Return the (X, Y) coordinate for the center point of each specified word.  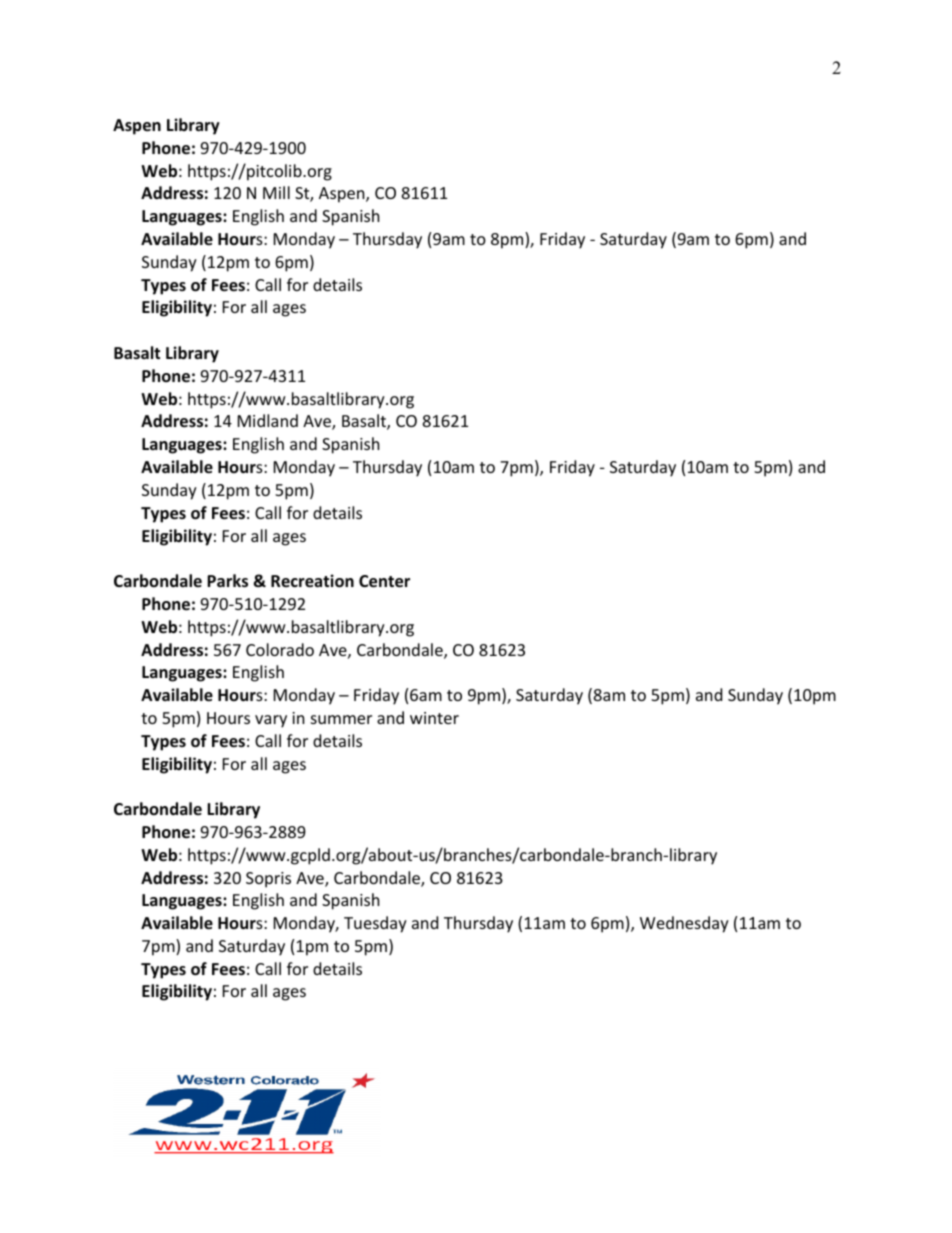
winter (434, 718)
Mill (276, 192)
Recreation (312, 581)
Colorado (280, 649)
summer (341, 719)
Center (384, 581)
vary (271, 721)
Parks (227, 581)
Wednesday (684, 924)
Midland (268, 420)
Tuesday (375, 924)
